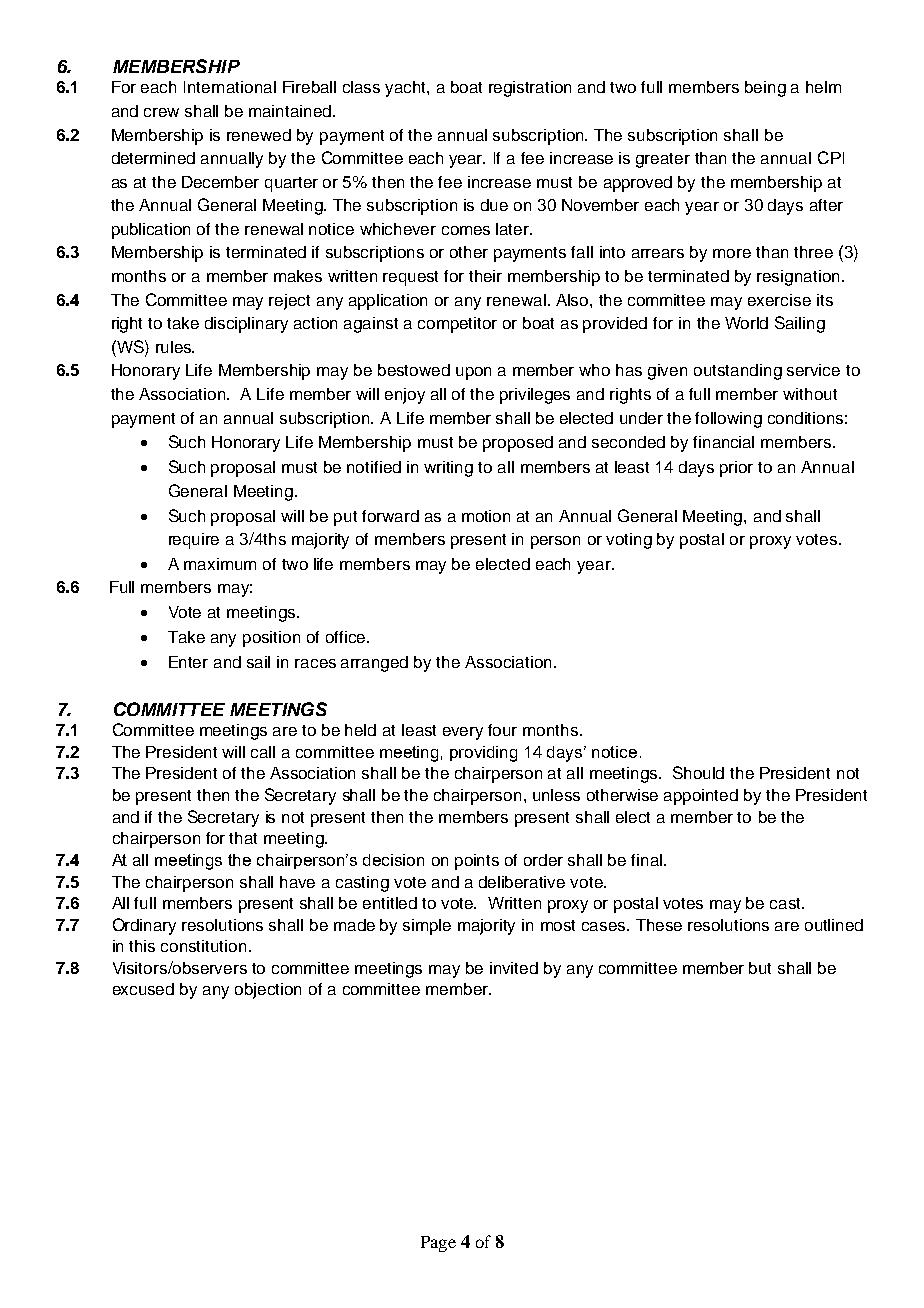  I want to click on that, so click(243, 838).
